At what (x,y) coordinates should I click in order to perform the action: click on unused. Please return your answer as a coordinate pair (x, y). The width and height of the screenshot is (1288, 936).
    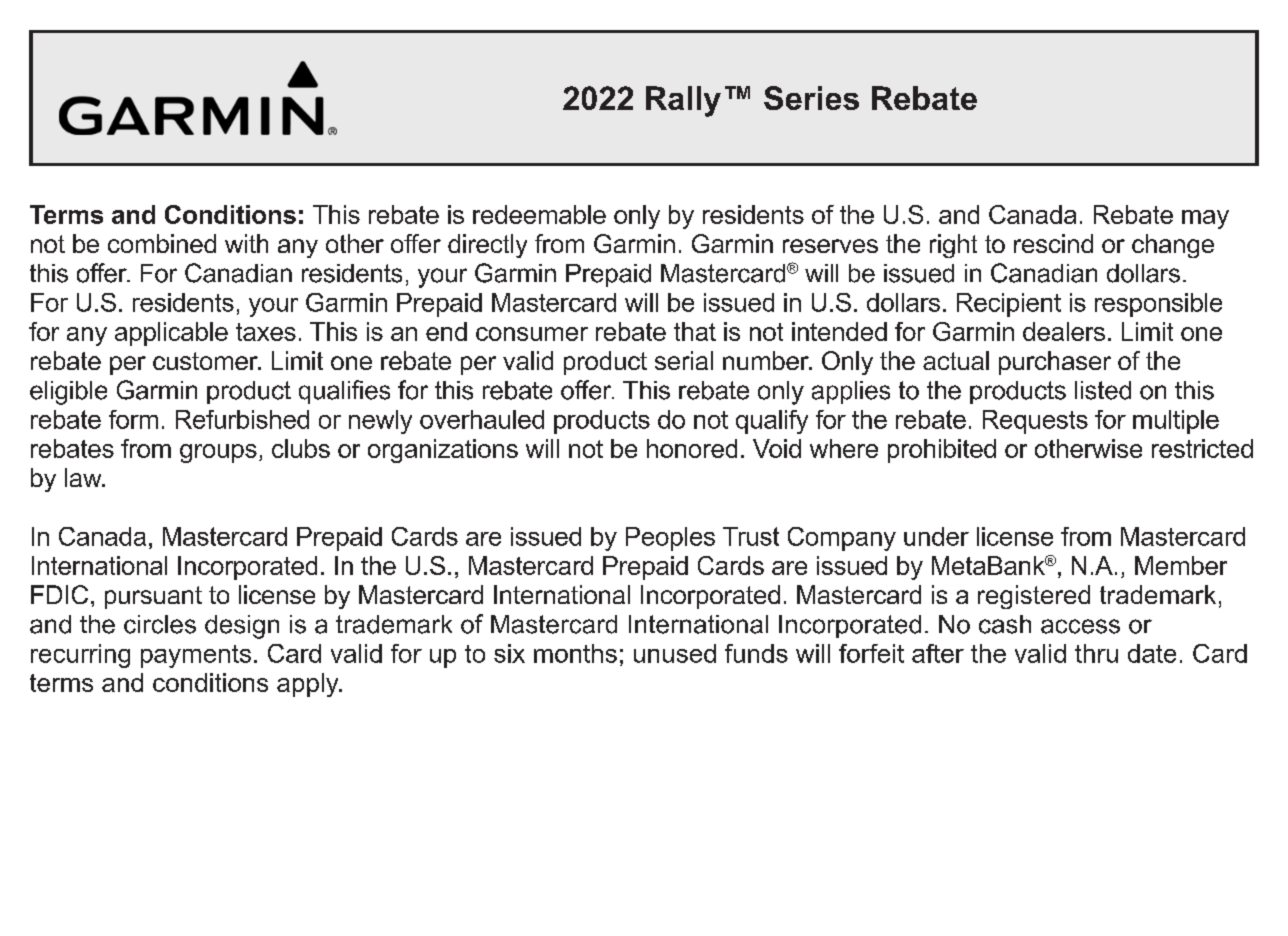
    Looking at the image, I should click on (675, 653).
